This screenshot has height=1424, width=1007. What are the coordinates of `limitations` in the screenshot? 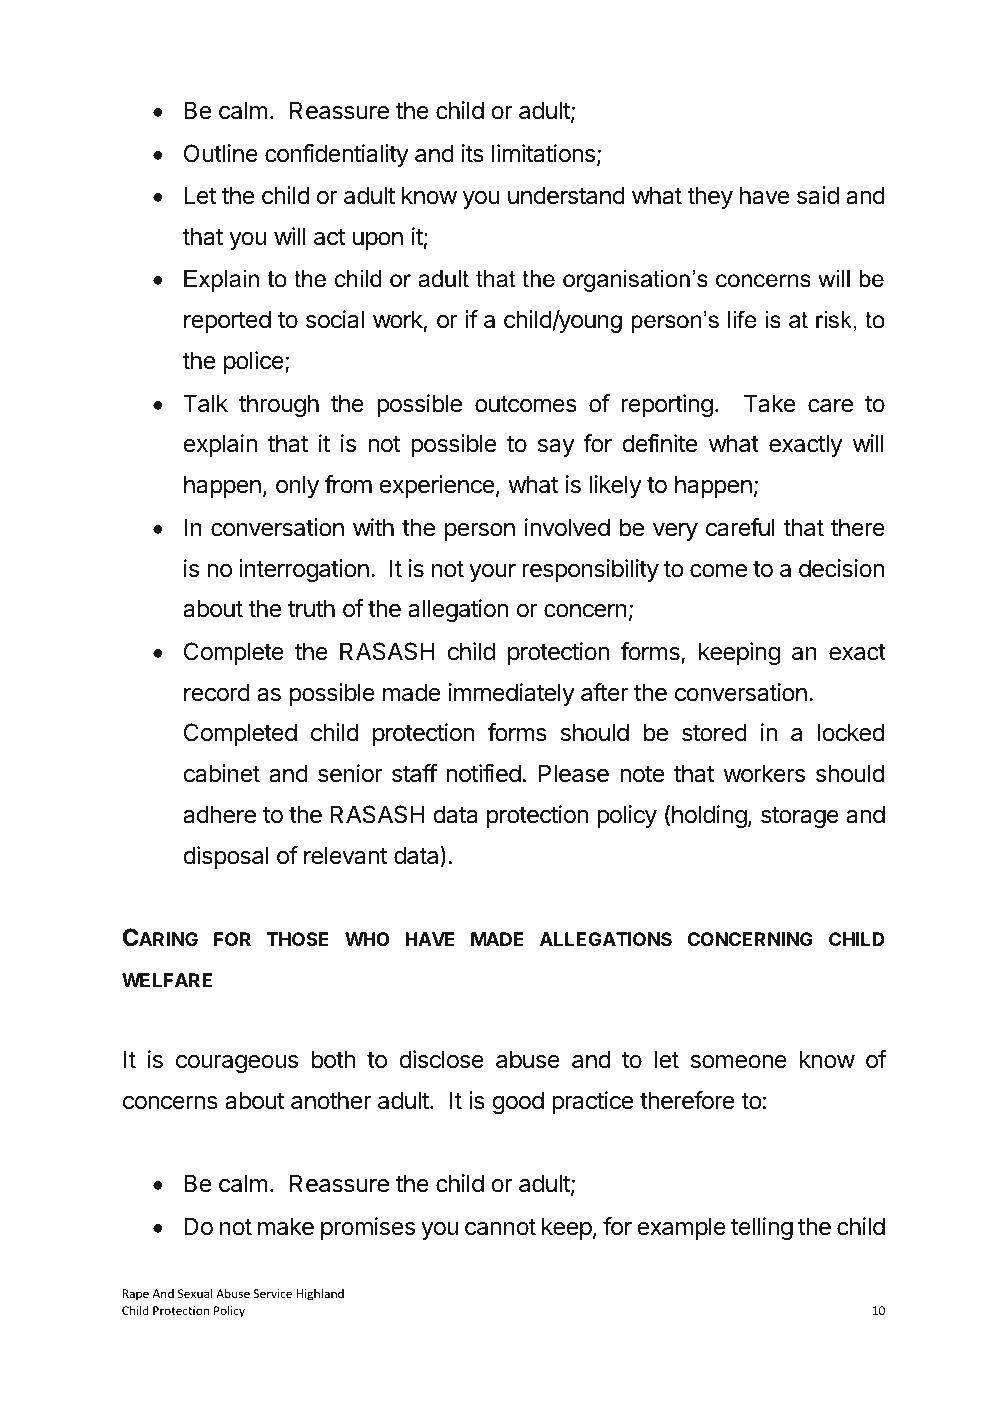 It's located at (543, 153).
